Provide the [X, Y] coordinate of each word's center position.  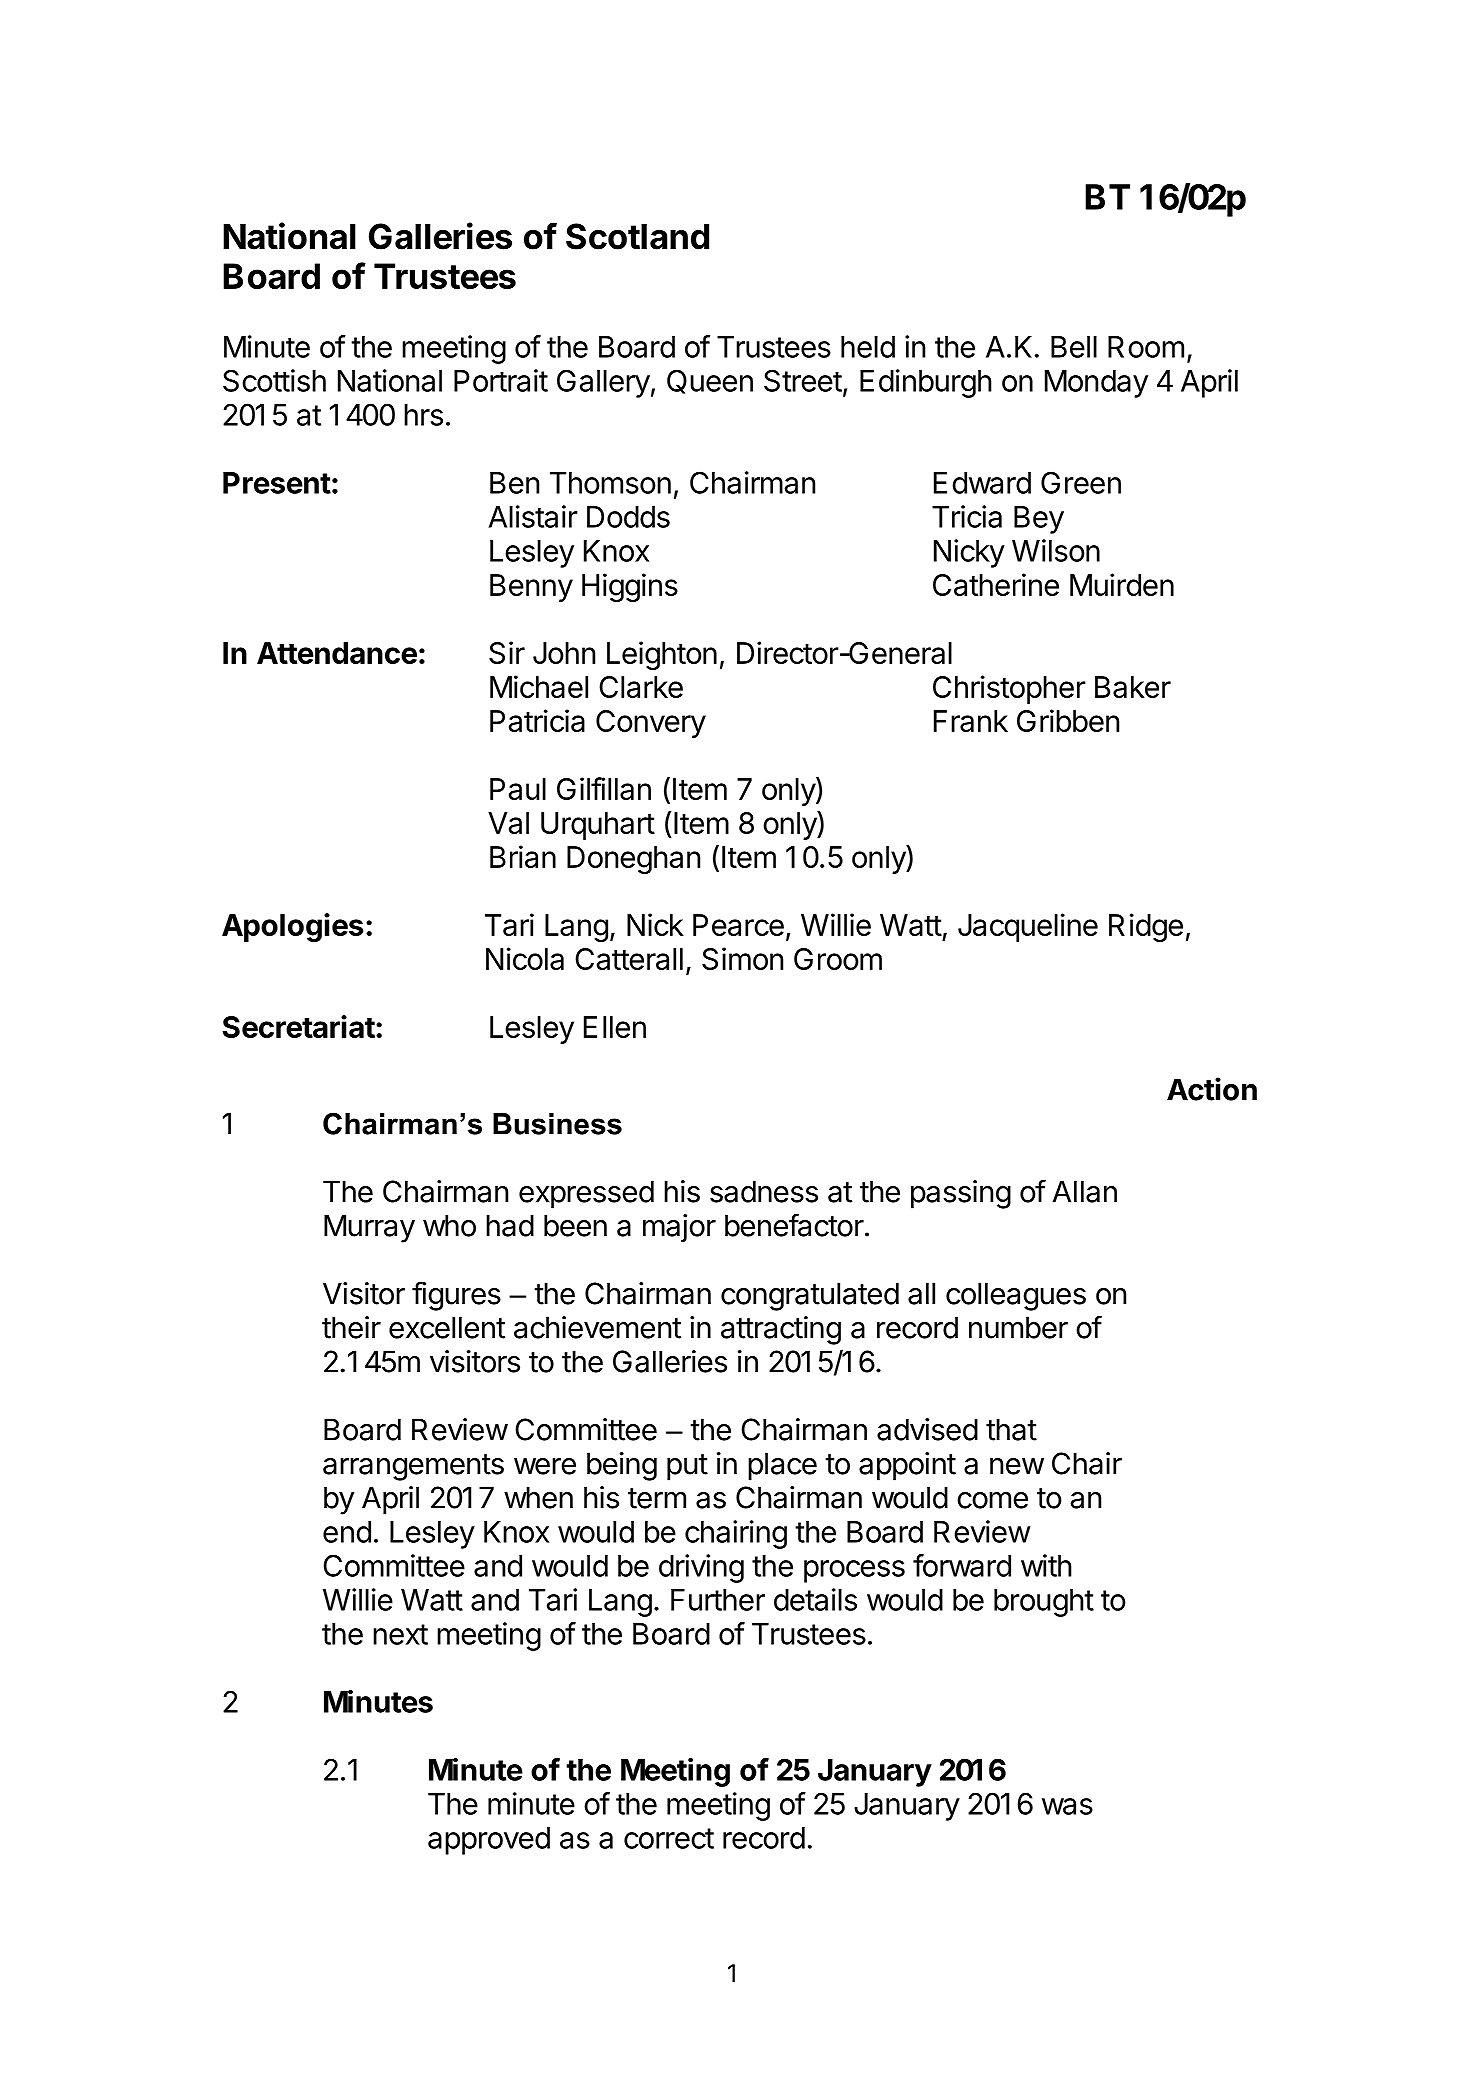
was [1067, 1806]
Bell [1074, 347]
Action [1212, 1089]
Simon [742, 958]
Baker [1133, 687]
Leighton [662, 655]
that [1011, 1429]
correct [669, 1838]
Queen [710, 381]
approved [489, 1841]
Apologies [292, 927]
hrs [423, 415]
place [782, 1466]
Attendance [337, 653]
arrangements [413, 1467]
